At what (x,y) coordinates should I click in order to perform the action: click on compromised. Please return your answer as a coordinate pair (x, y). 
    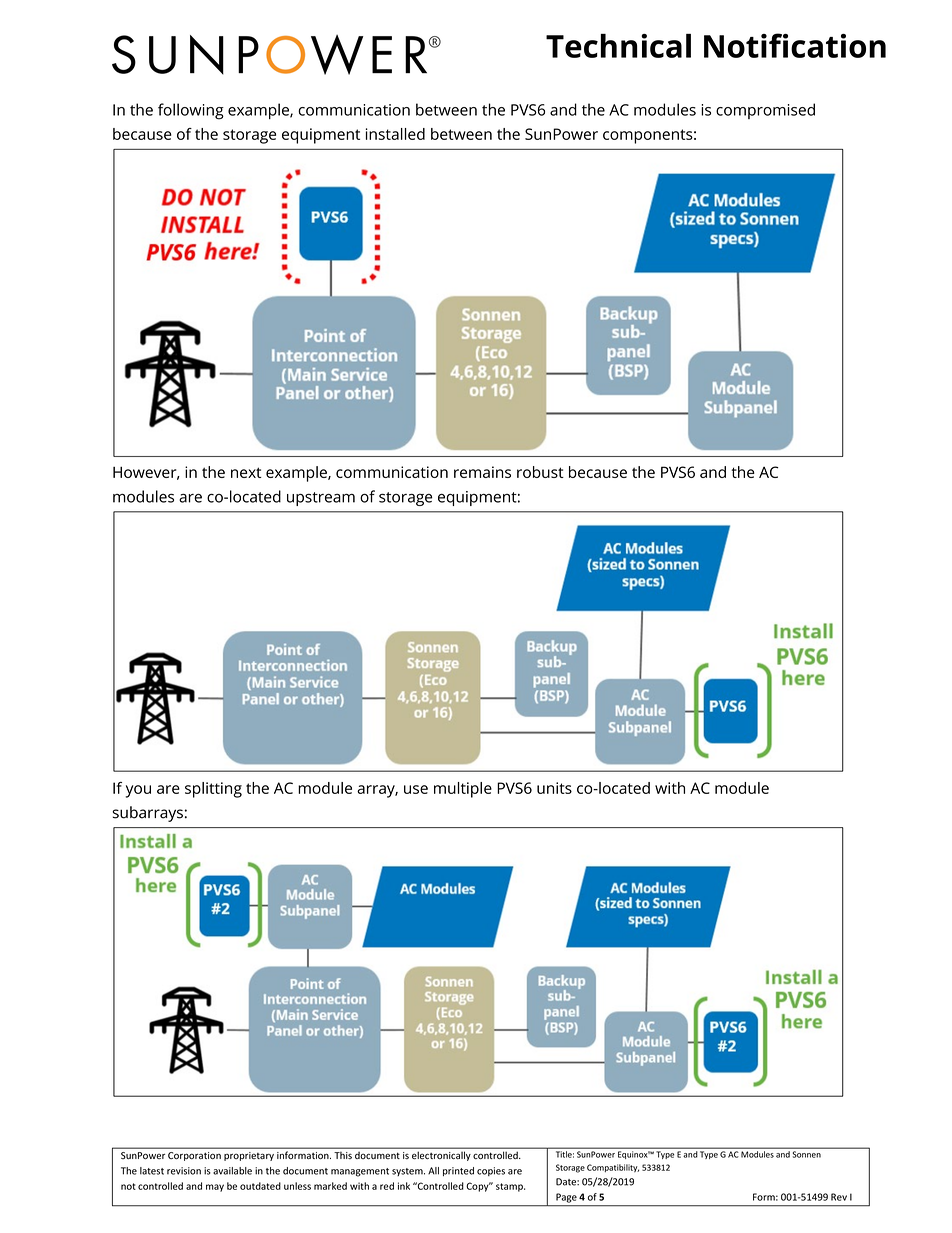
    Looking at the image, I should click on (765, 111).
